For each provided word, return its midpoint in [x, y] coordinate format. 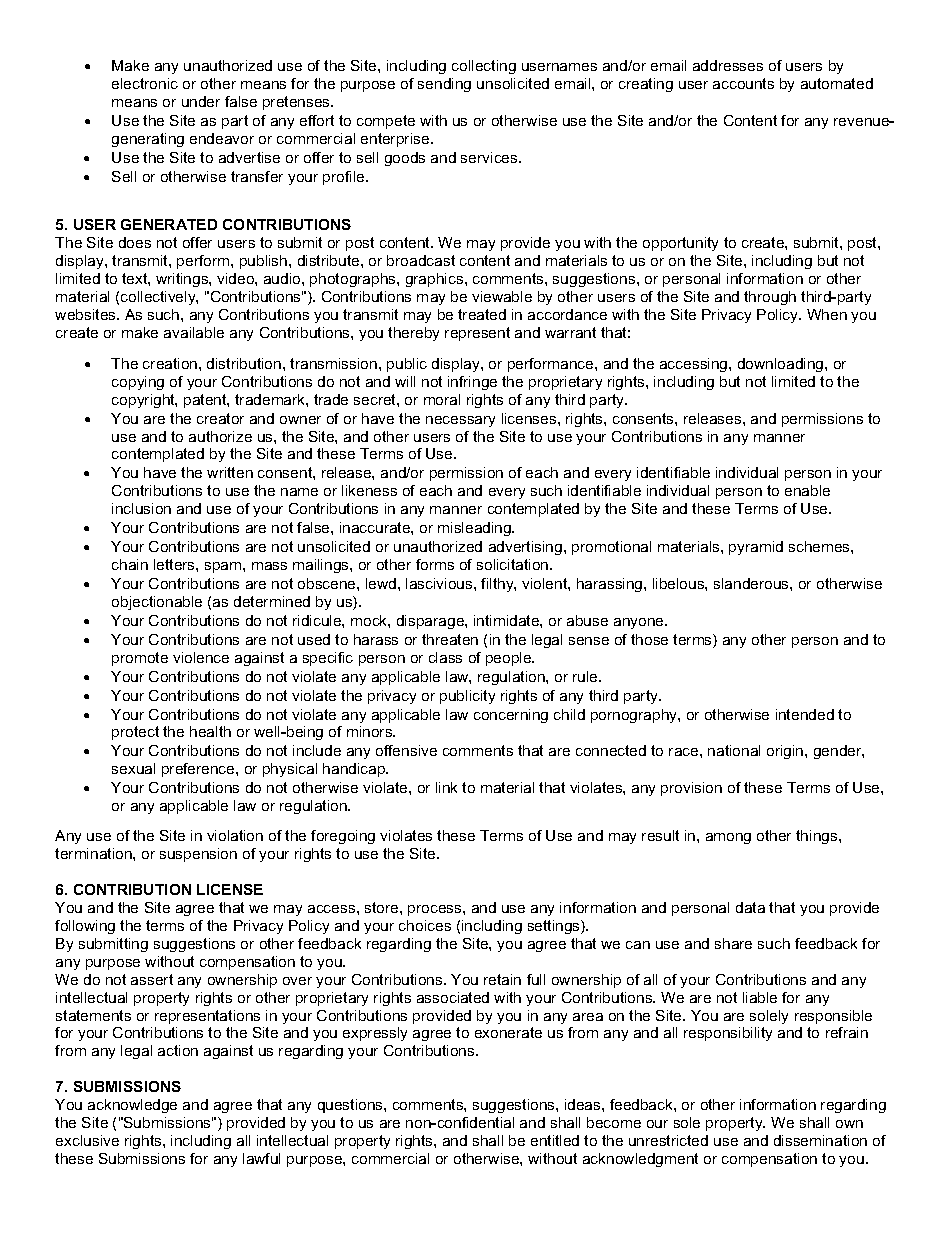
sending [444, 85]
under [201, 101]
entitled [555, 1140]
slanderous [752, 583]
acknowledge [132, 1106]
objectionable [157, 603]
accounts [743, 83]
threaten [450, 639]
